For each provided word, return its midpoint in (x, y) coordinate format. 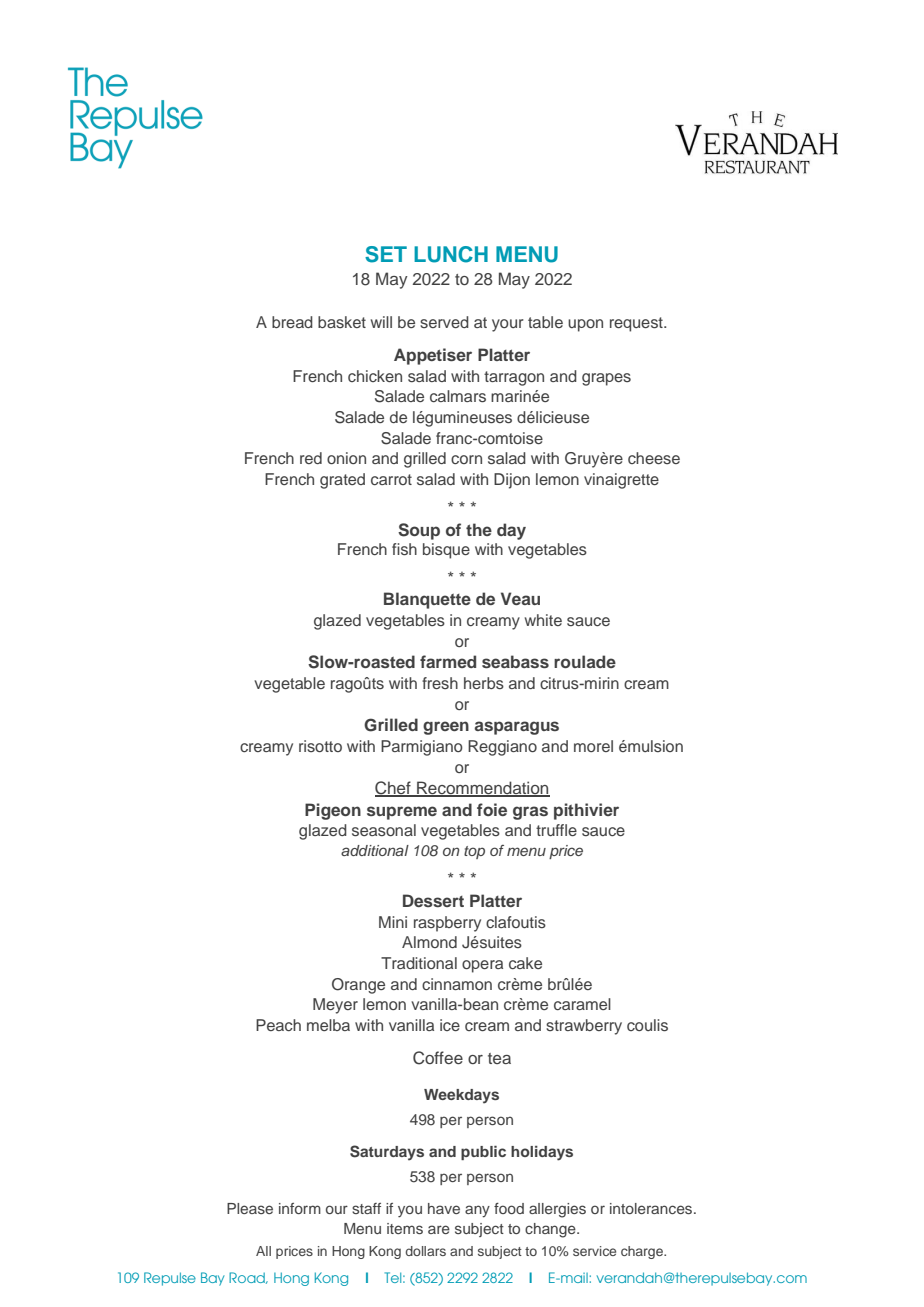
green (446, 728)
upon (585, 325)
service (594, 1251)
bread (292, 322)
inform (300, 1208)
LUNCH (451, 254)
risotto (320, 746)
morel (593, 746)
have (444, 1208)
